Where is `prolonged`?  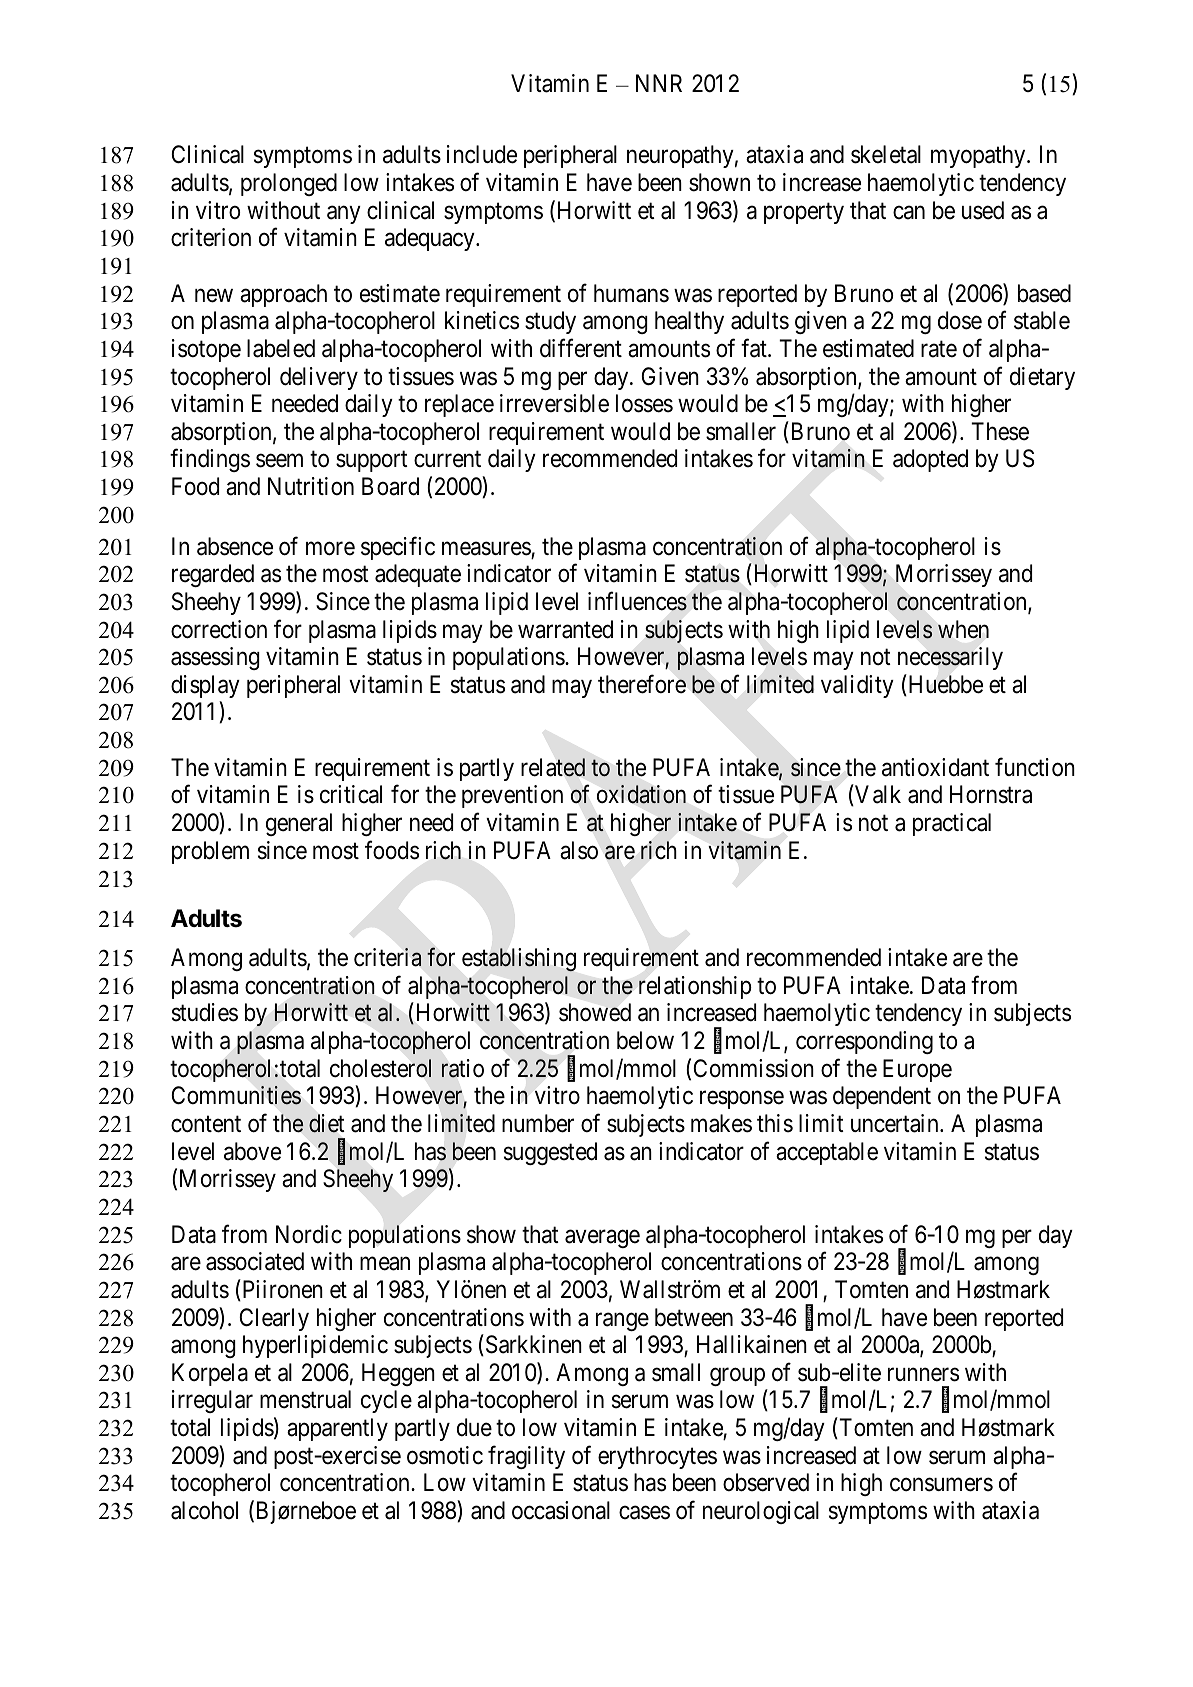
prolonged is located at coordinates (289, 184).
